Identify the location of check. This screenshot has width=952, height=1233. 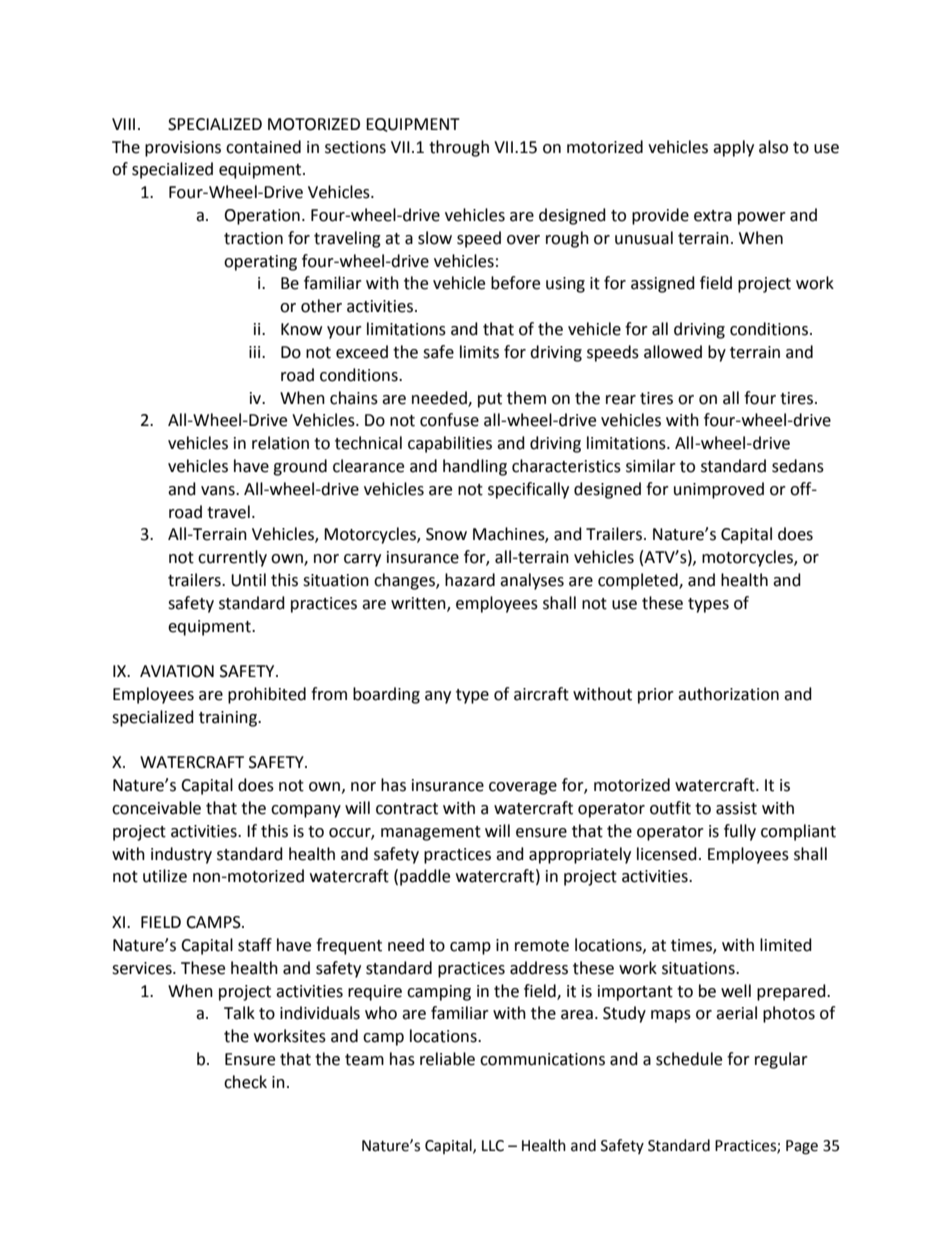
(245, 1082).
